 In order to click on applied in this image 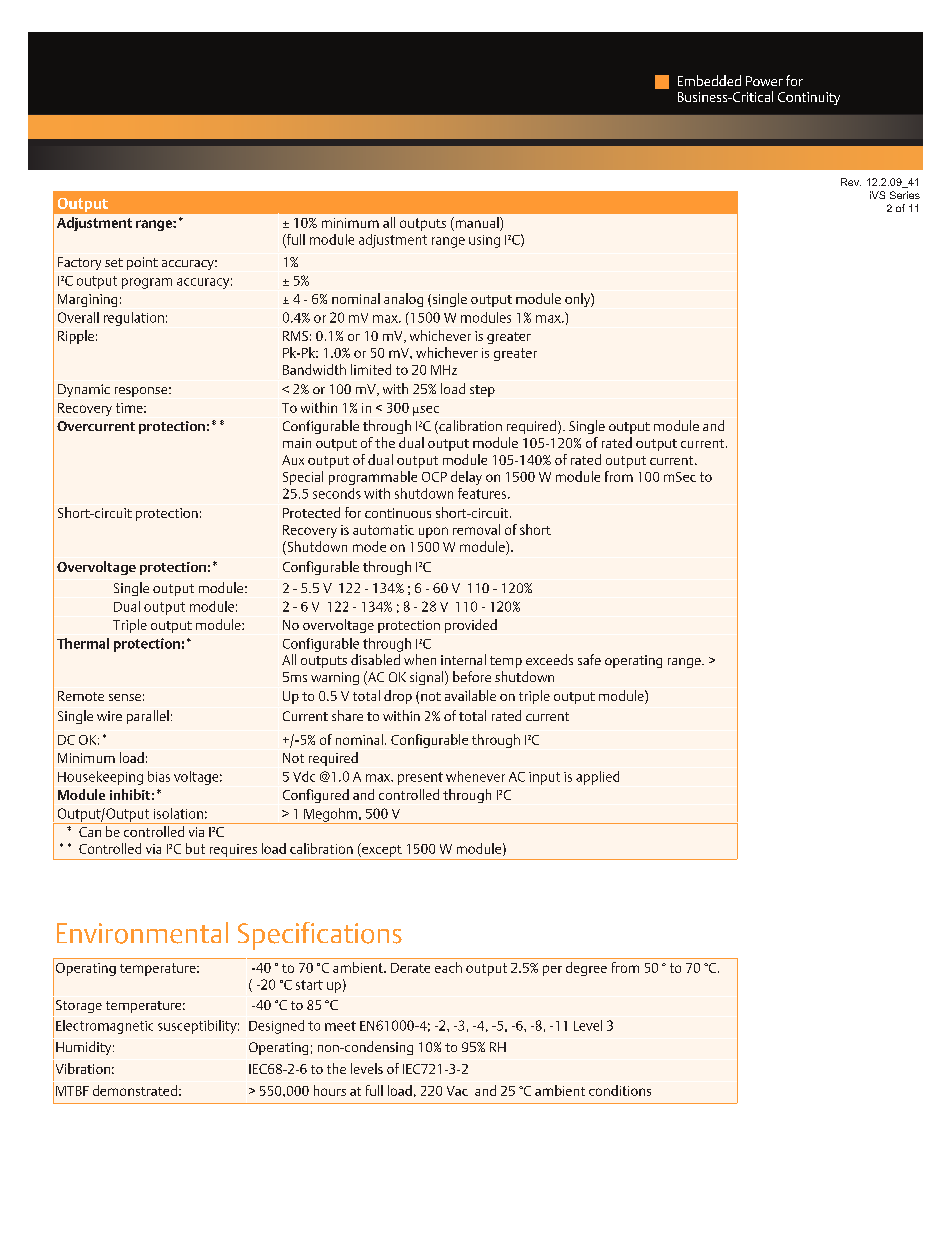, I will do `click(597, 778)`.
